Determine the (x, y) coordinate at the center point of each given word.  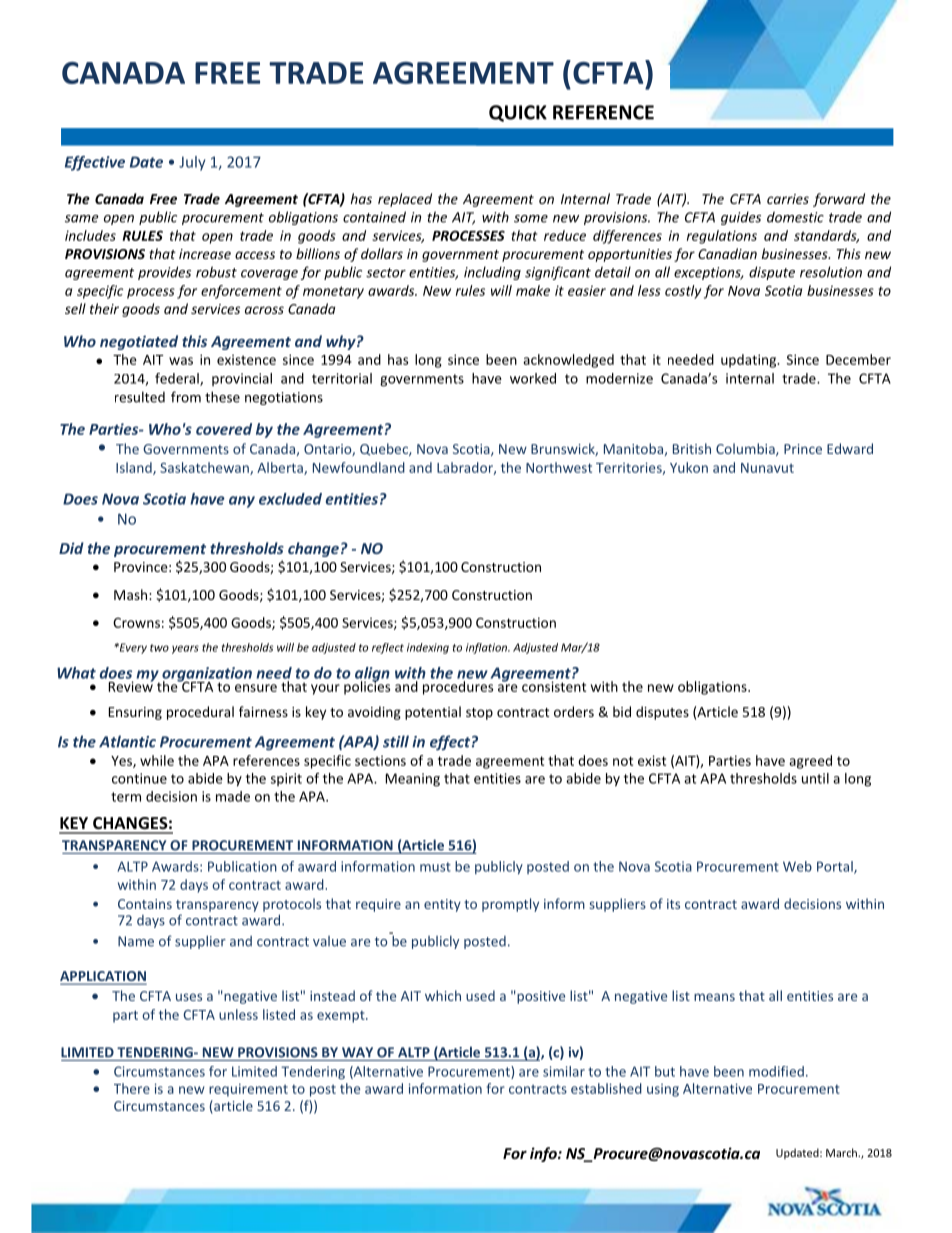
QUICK (518, 113)
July (192, 163)
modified (776, 1071)
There (132, 1088)
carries (788, 199)
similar (564, 1071)
